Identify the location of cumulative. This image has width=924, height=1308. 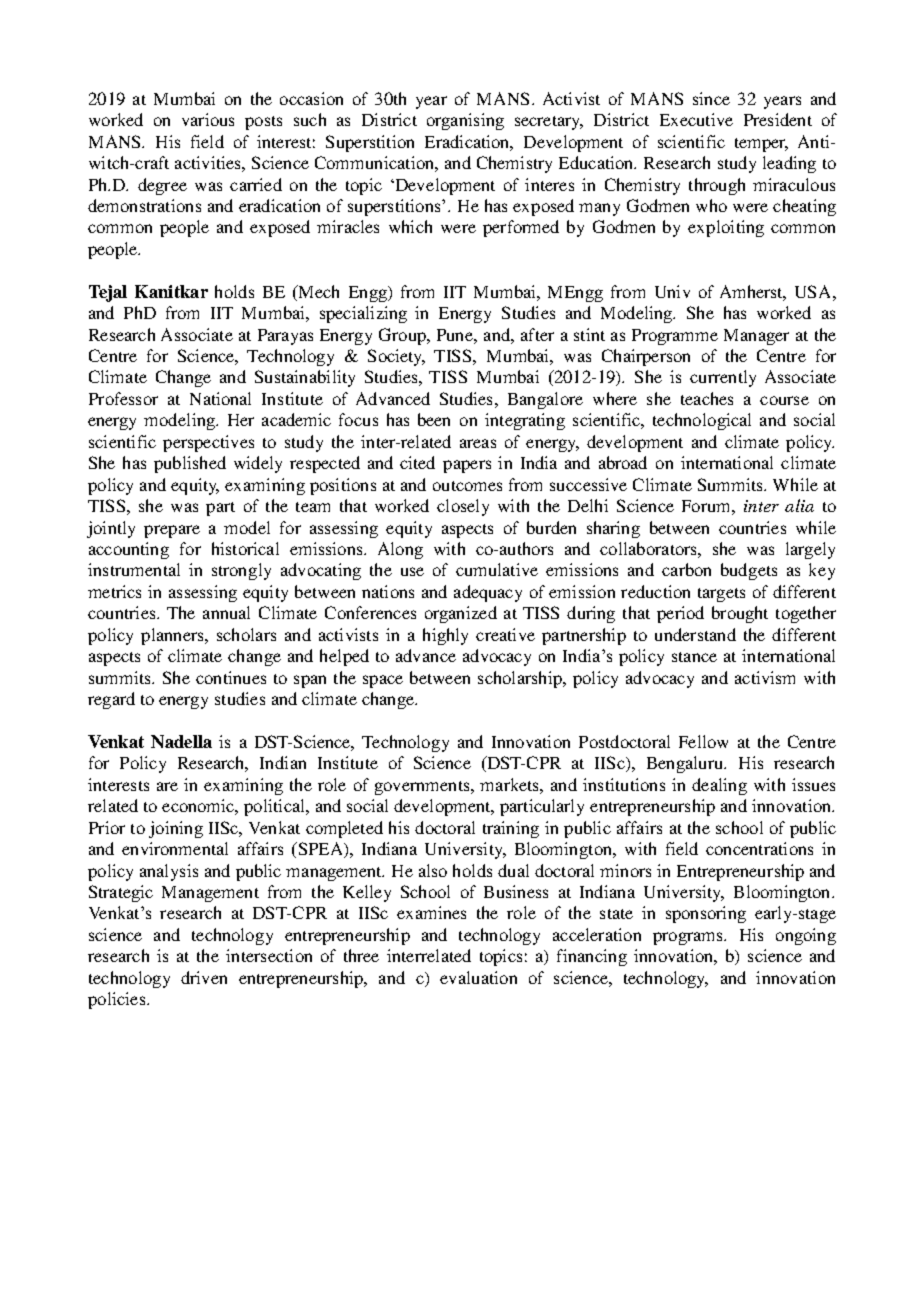
(497, 569).
